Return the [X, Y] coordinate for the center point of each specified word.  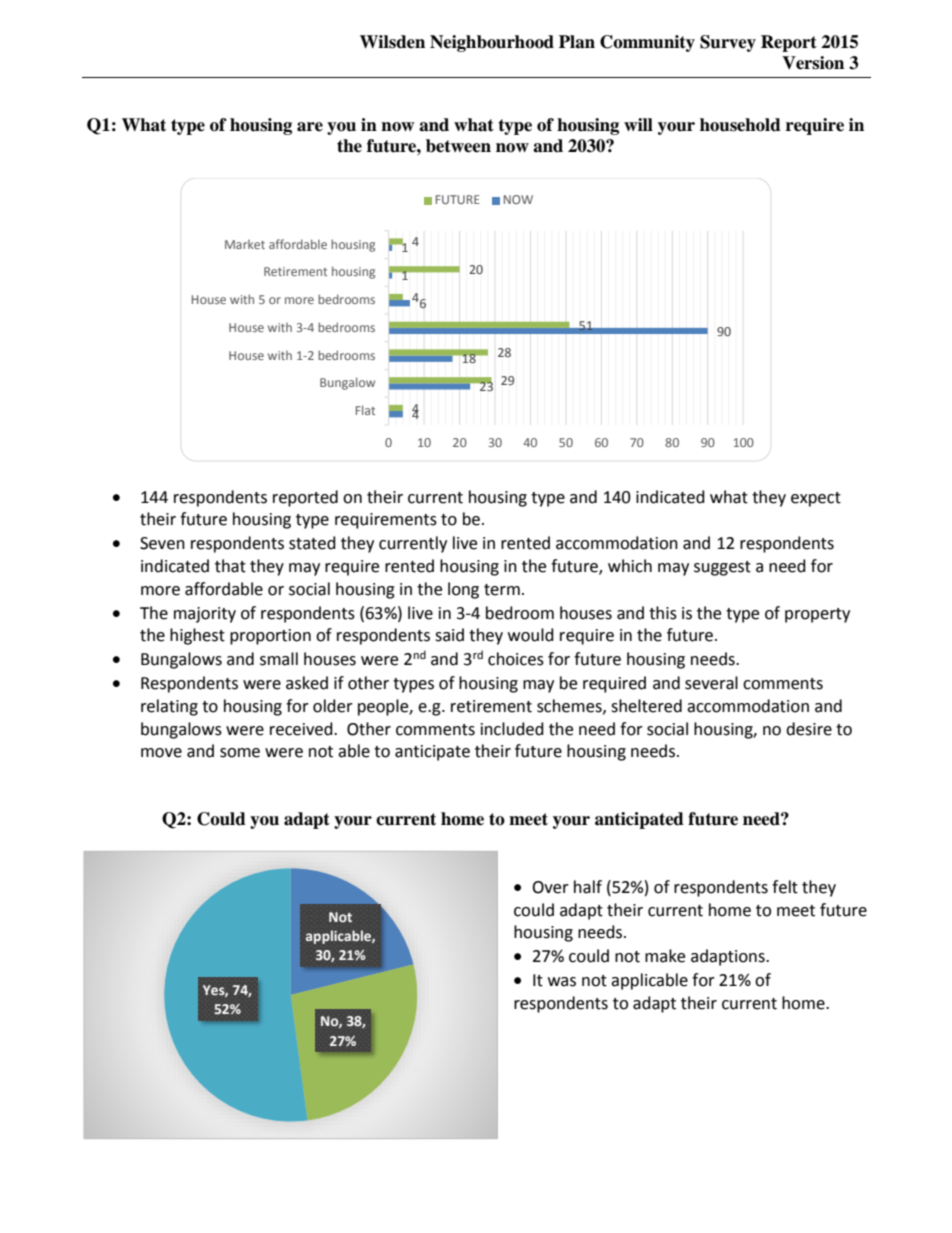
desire [809, 729]
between [458, 146]
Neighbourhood [492, 43]
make [665, 956]
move [161, 753]
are [310, 127]
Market [245, 244]
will [638, 124]
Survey [728, 43]
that [230, 566]
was [562, 982]
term [502, 590]
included [512, 729]
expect [816, 499]
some [240, 753]
